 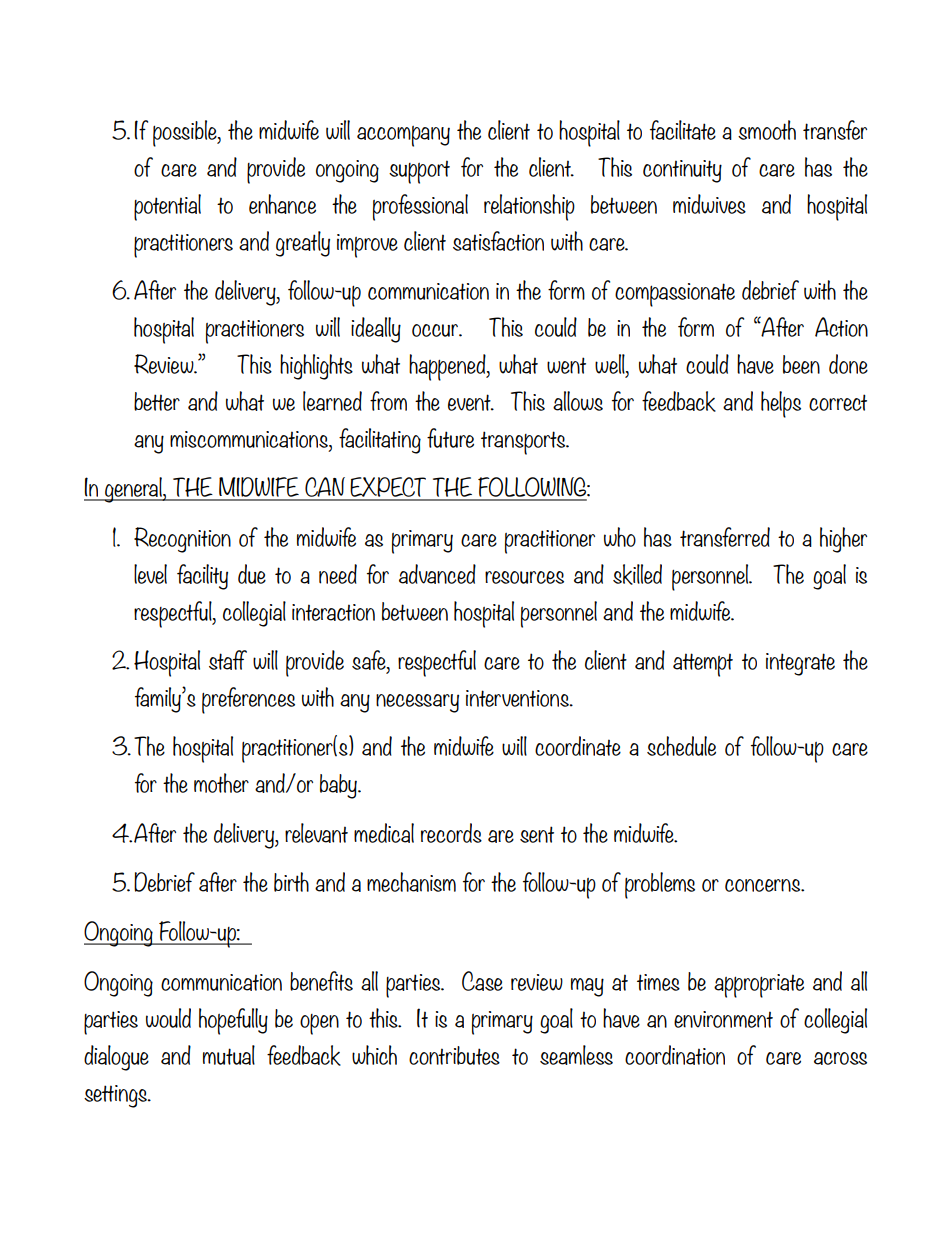 What do you see at coordinates (681, 746) in the screenshot?
I see `schedule` at bounding box center [681, 746].
